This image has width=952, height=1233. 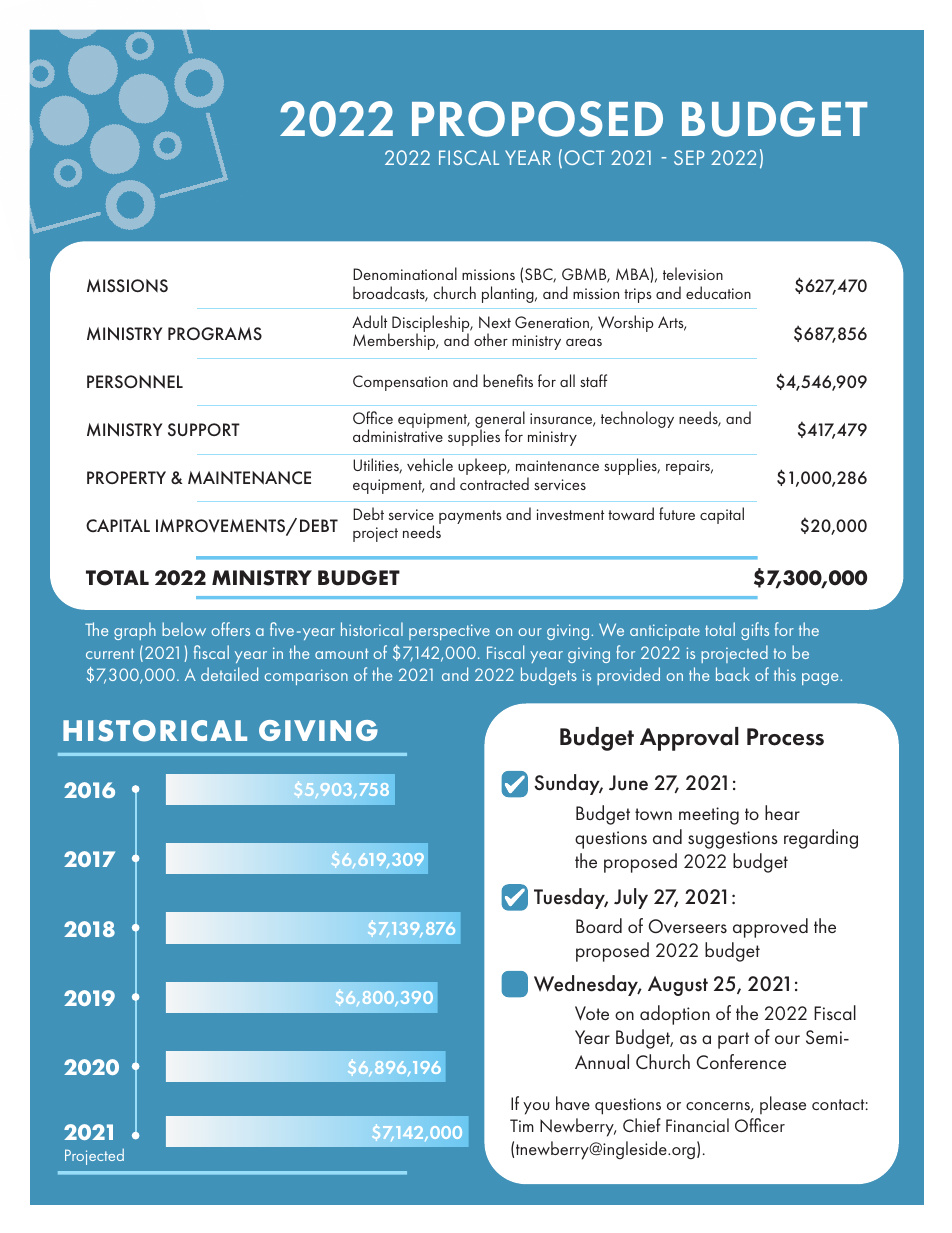 I want to click on PROGRAMS, so click(x=215, y=333).
